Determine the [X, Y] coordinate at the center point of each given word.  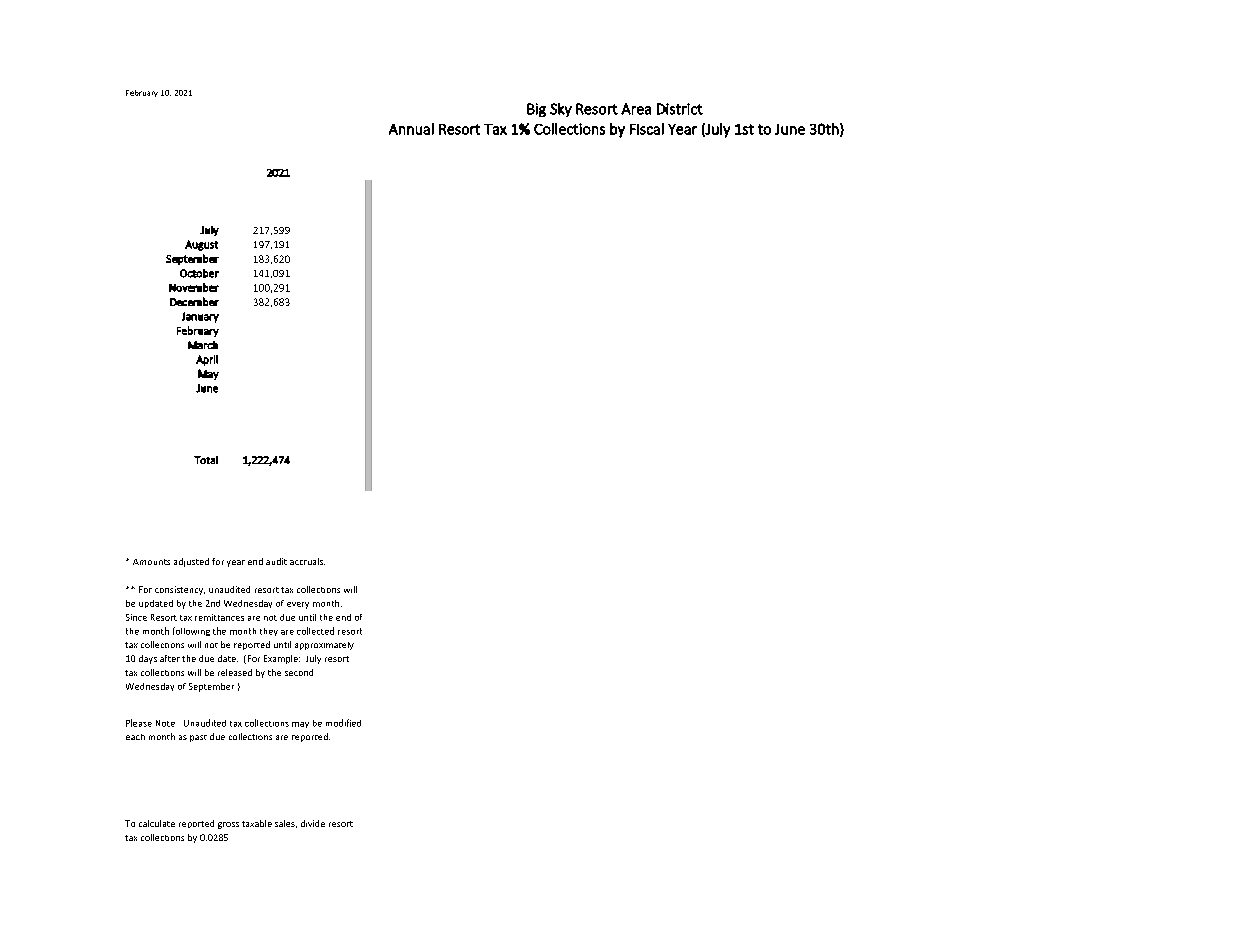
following [191, 631]
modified [343, 723]
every [298, 605]
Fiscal [647, 129]
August [201, 245]
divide [313, 823]
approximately [324, 646]
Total [206, 460]
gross [228, 825]
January [200, 317]
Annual [411, 129]
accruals [307, 561]
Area [636, 109]
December [194, 301]
